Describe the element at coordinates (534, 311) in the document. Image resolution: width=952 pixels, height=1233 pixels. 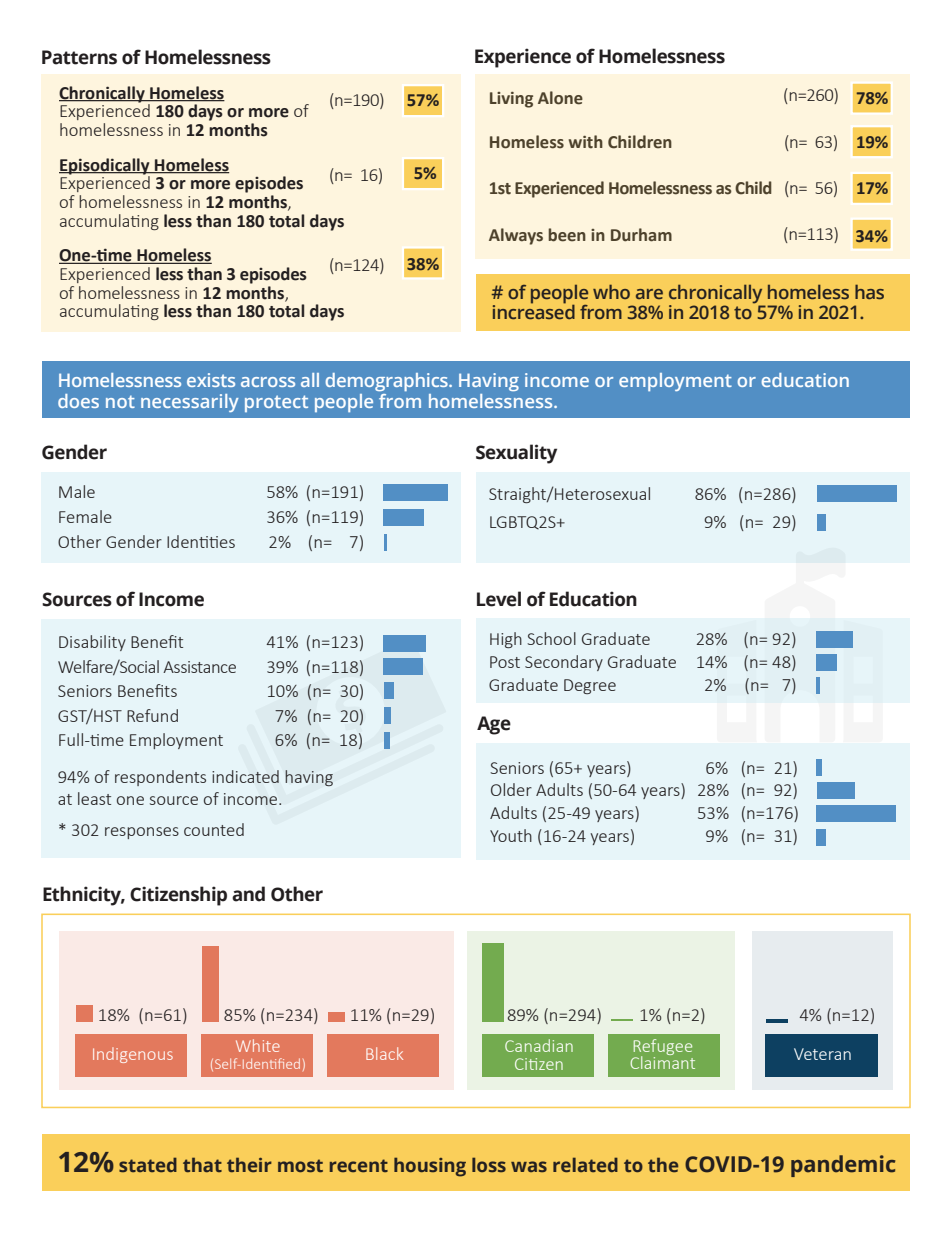
I see `increased` at that location.
